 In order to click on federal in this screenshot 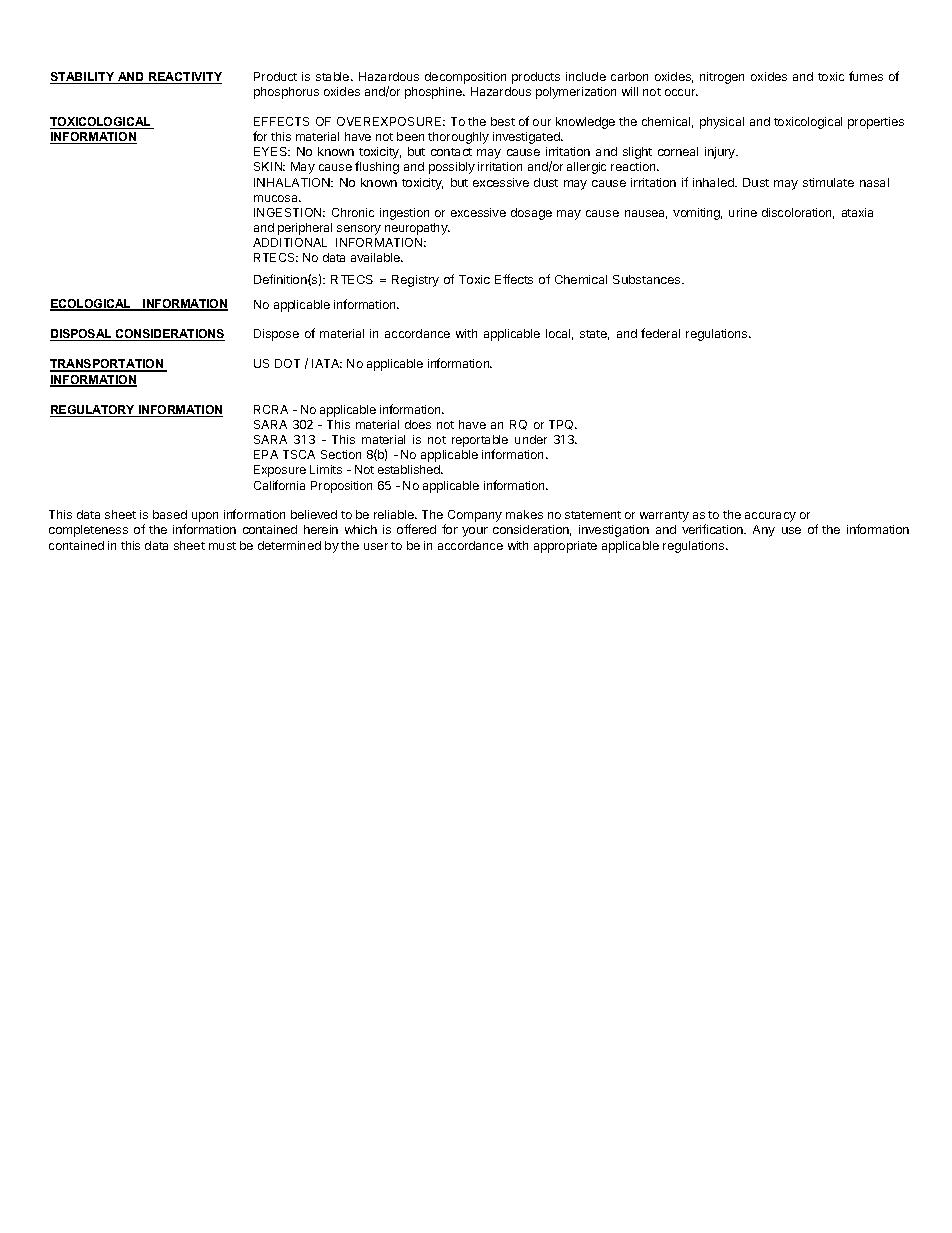, I will do `click(660, 333)`.
